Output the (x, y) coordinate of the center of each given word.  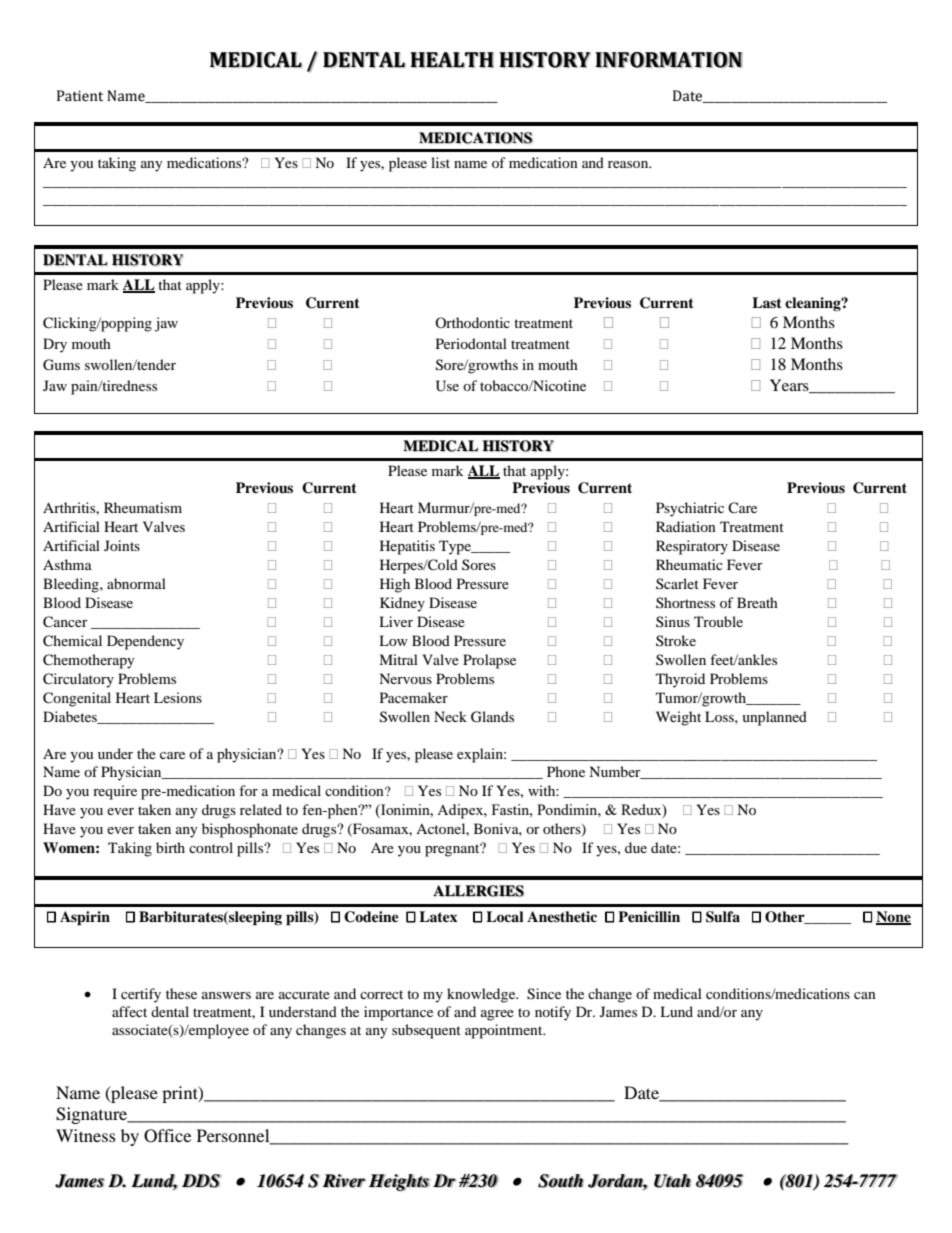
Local (505, 917)
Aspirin (85, 918)
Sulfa (723, 917)
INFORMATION (669, 60)
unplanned (774, 718)
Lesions (178, 697)
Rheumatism (143, 507)
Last (767, 302)
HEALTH (452, 60)
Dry (55, 345)
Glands (492, 717)
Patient (80, 96)
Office (167, 1136)
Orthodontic (472, 322)
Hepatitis (407, 547)
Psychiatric (690, 509)
